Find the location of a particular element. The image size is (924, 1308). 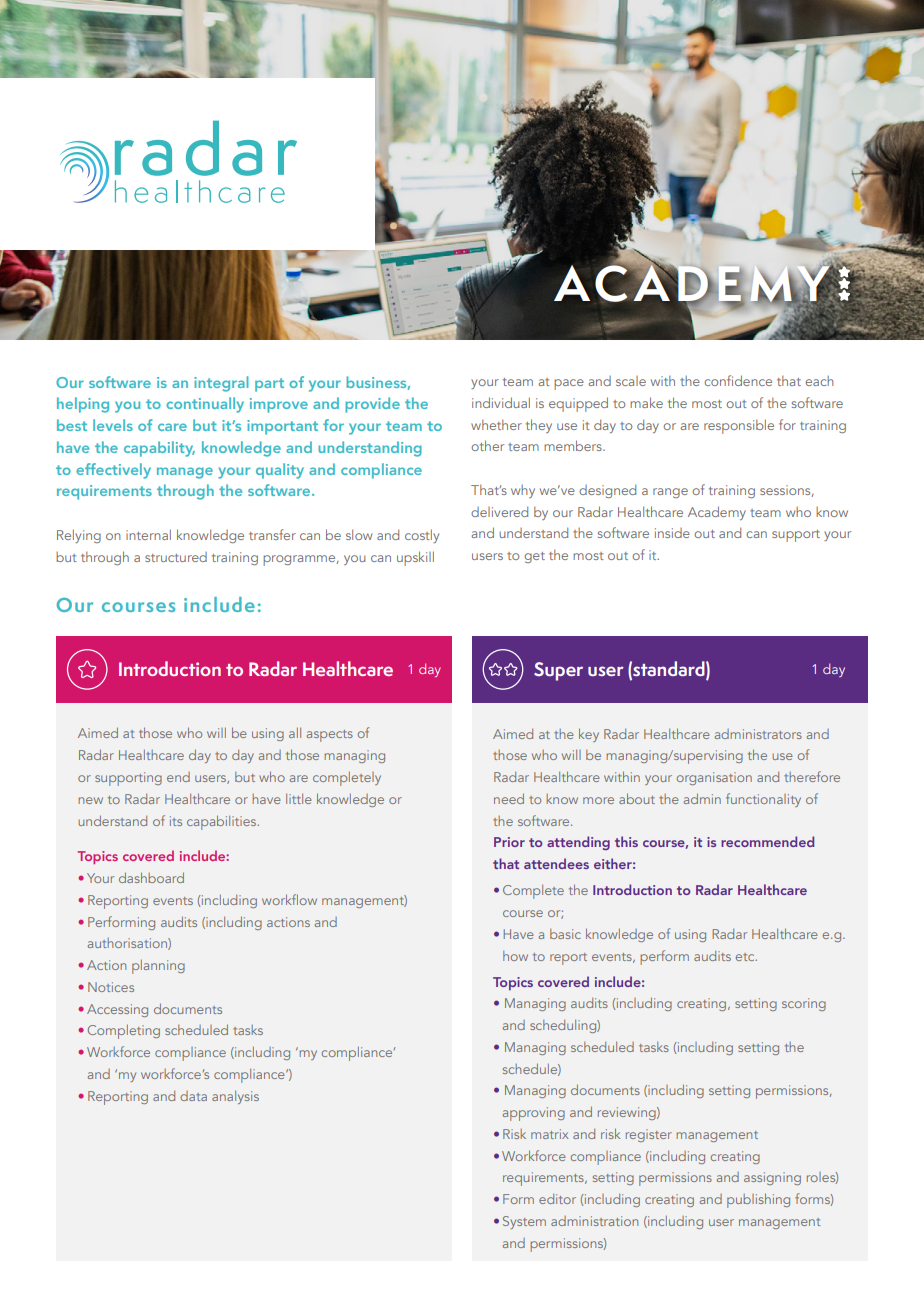

System is located at coordinates (524, 1222).
